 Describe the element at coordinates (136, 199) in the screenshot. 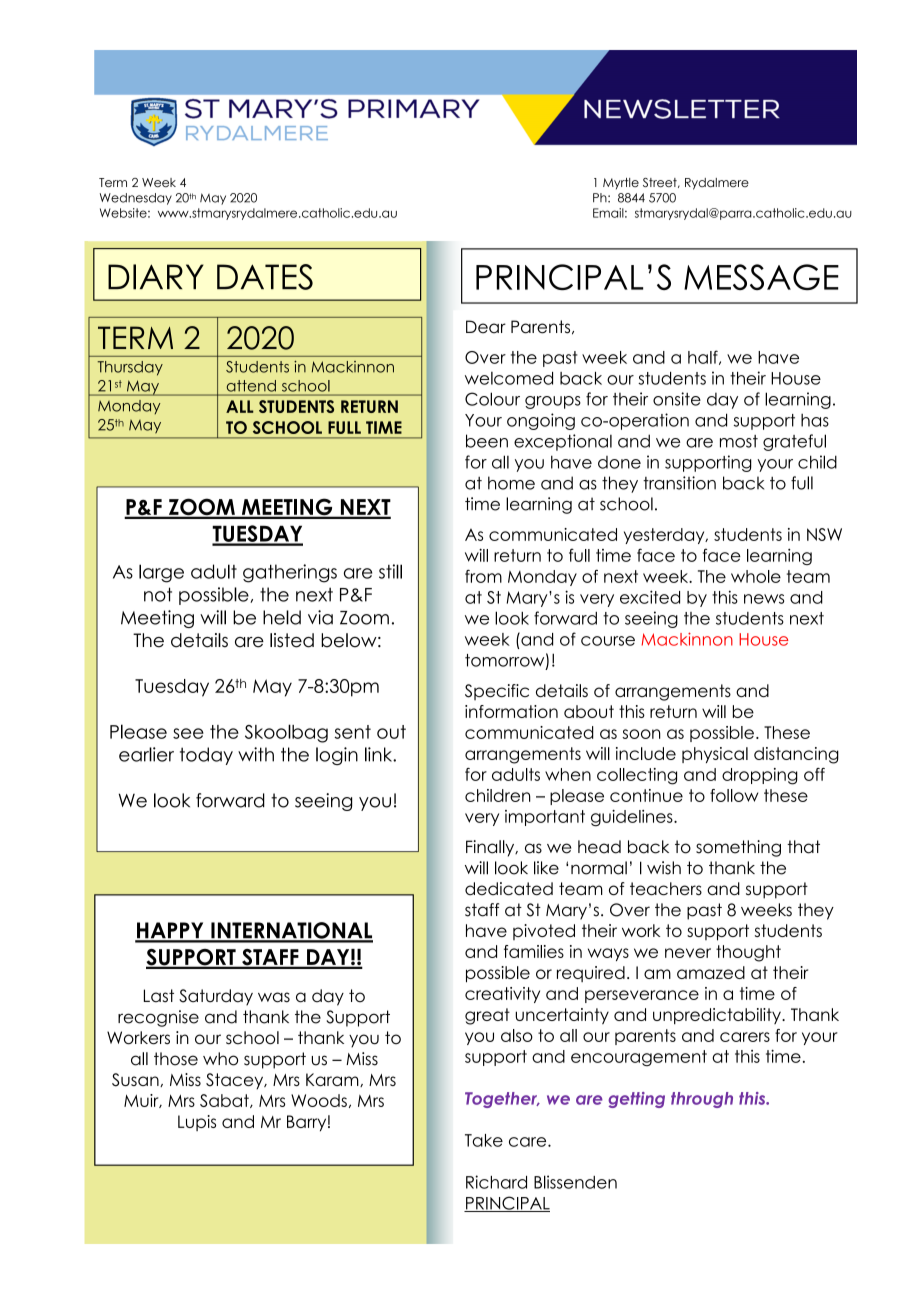

I see `Wednesday` at that location.
